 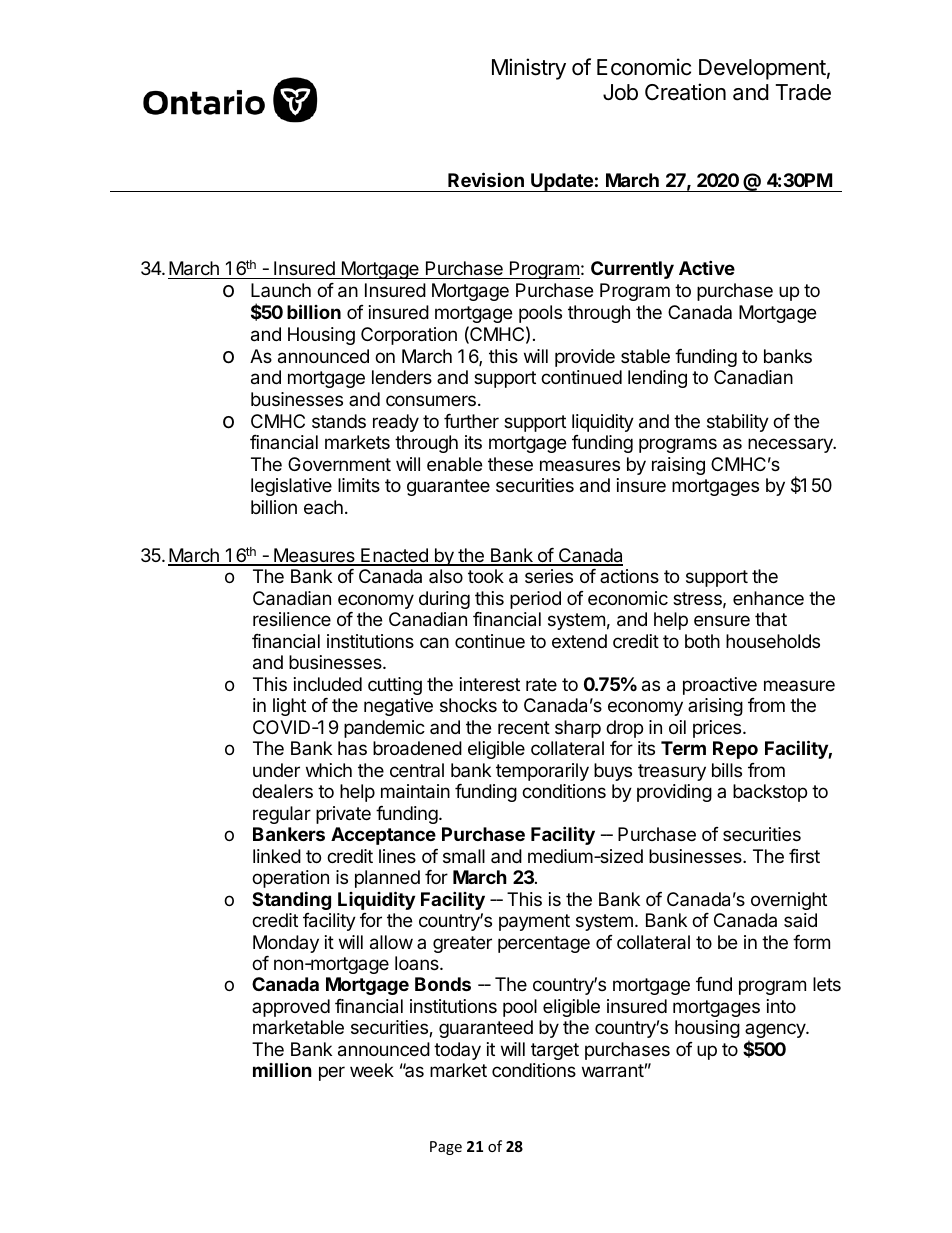 I want to click on resilience, so click(x=292, y=619).
